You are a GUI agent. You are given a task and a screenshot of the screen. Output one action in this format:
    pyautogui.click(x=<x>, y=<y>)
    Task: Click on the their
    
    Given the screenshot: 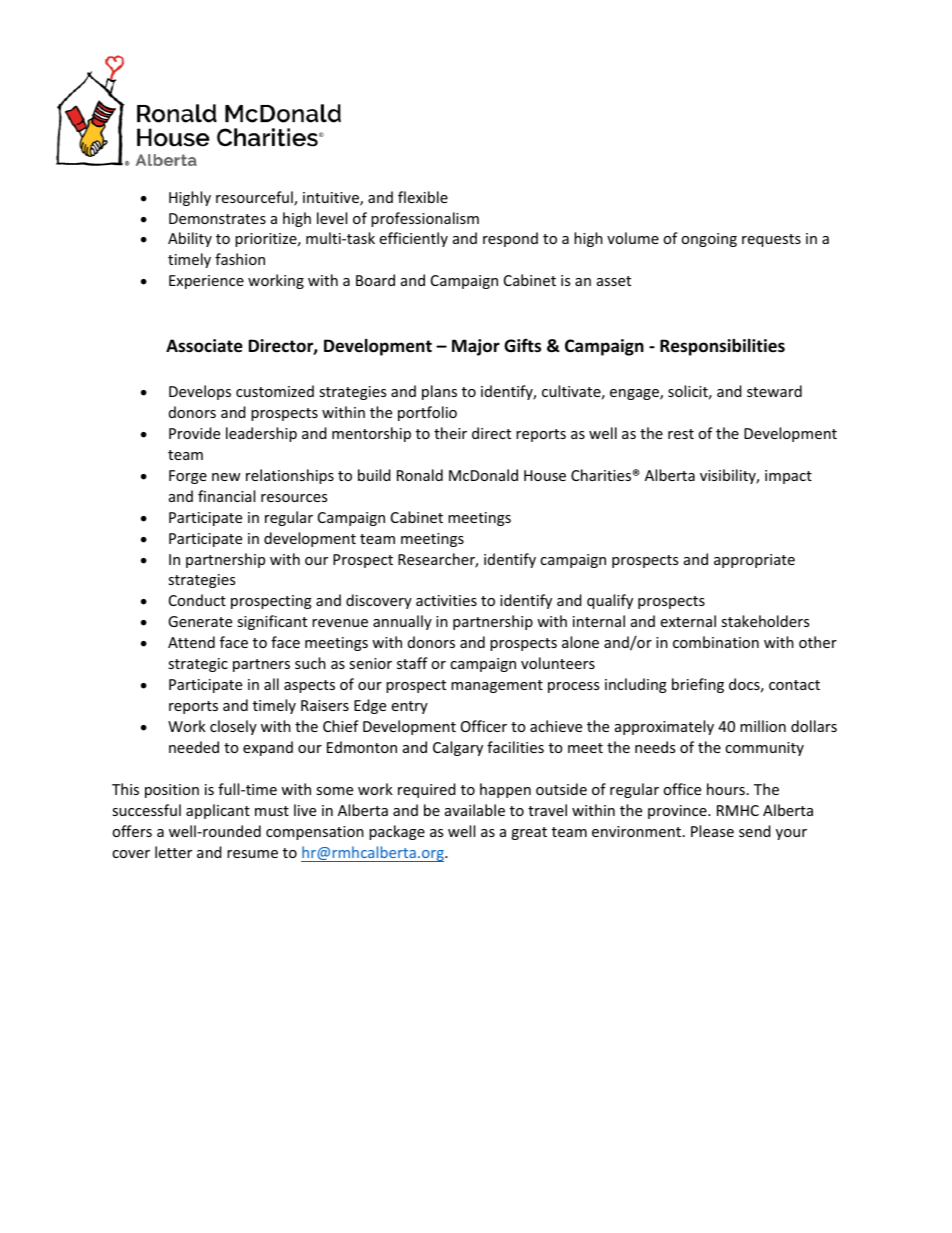 What is the action you would take?
    pyautogui.click(x=450, y=433)
